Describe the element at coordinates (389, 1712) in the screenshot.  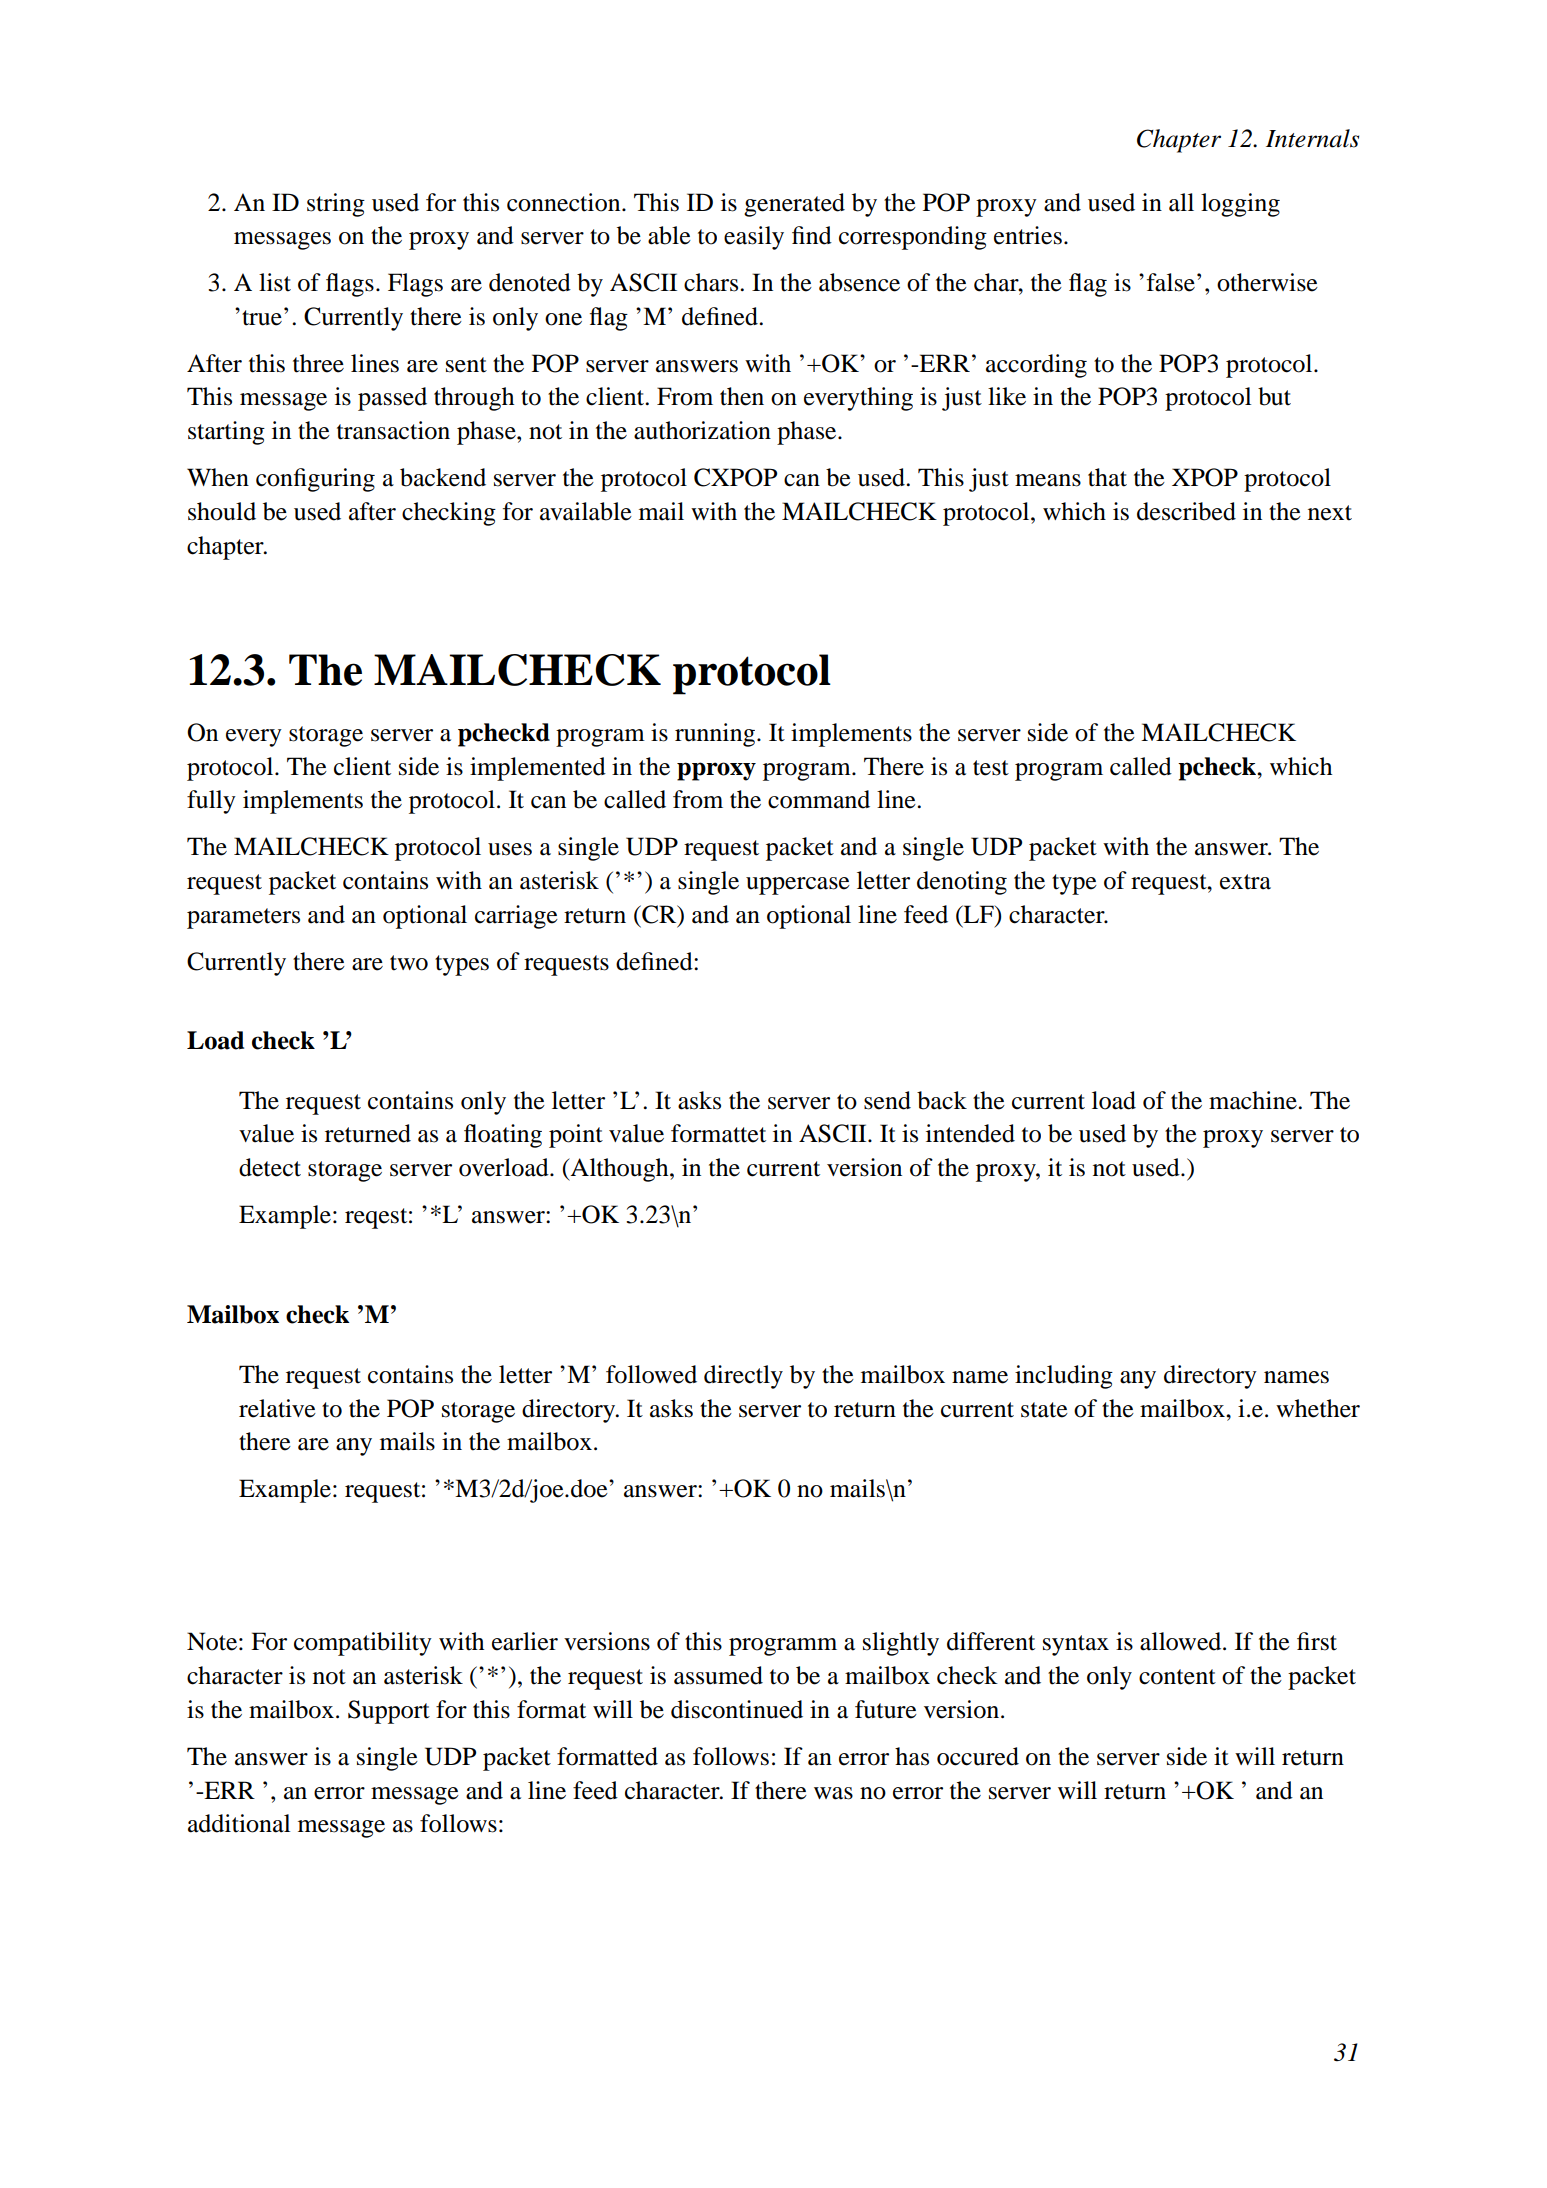
I see `Support` at that location.
